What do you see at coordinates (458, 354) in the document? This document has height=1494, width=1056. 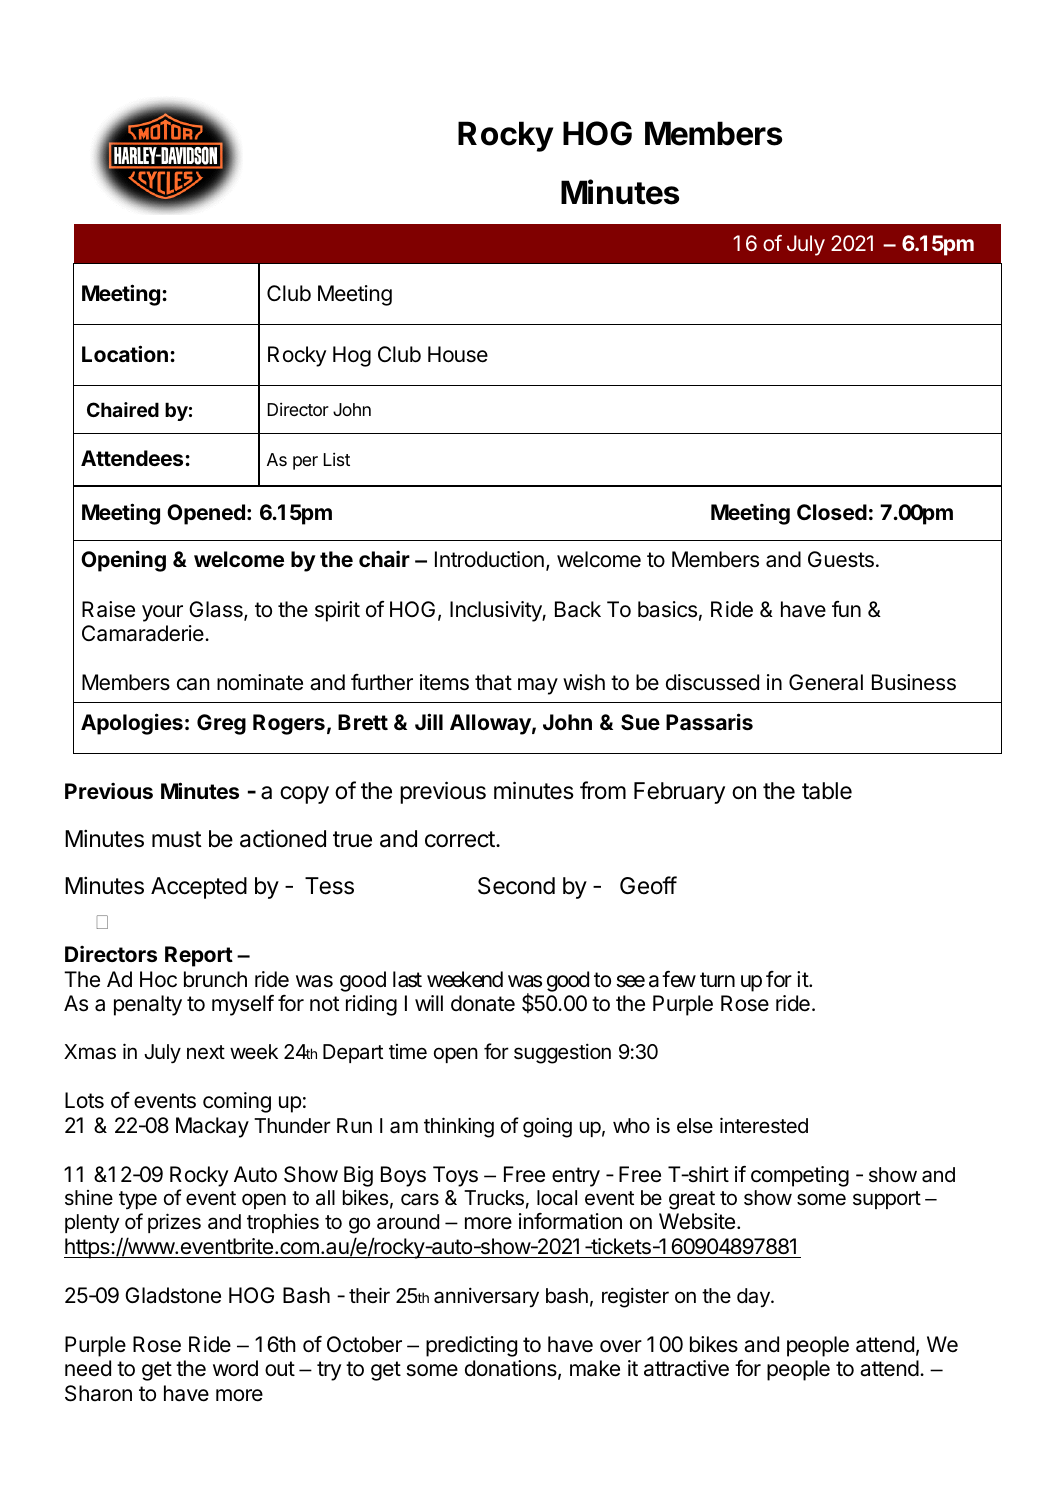 I see `House` at bounding box center [458, 354].
